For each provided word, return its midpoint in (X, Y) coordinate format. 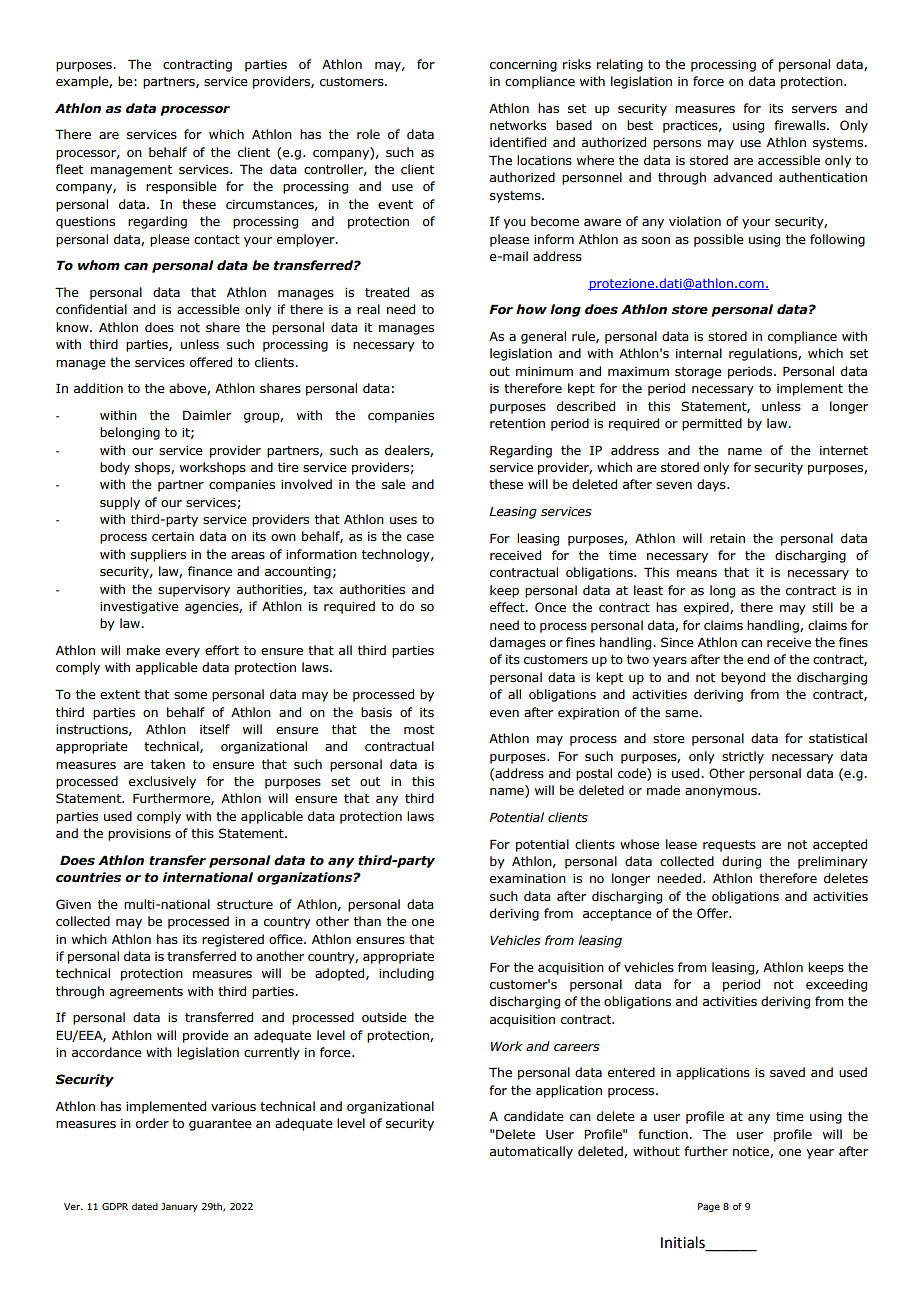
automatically (531, 1152)
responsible (181, 187)
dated (145, 1206)
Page (709, 1207)
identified (518, 142)
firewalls (801, 125)
